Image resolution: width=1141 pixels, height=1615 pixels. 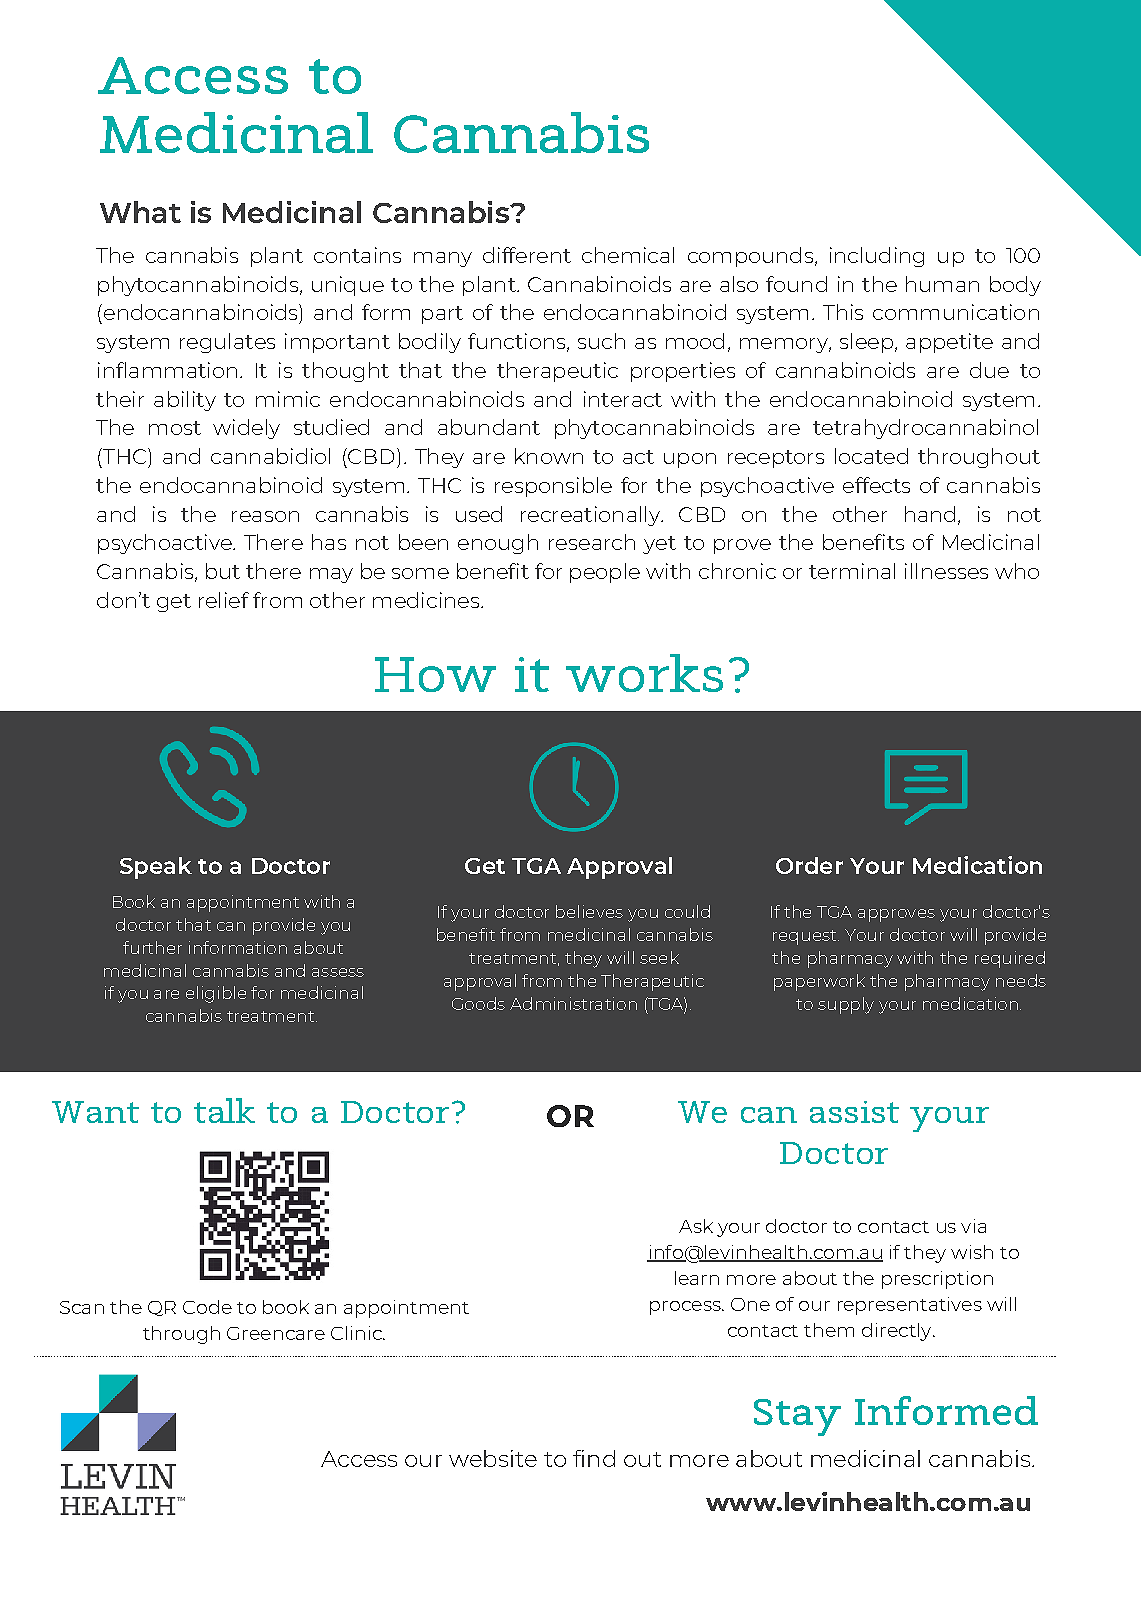 I want to click on Code, so click(x=207, y=1307).
